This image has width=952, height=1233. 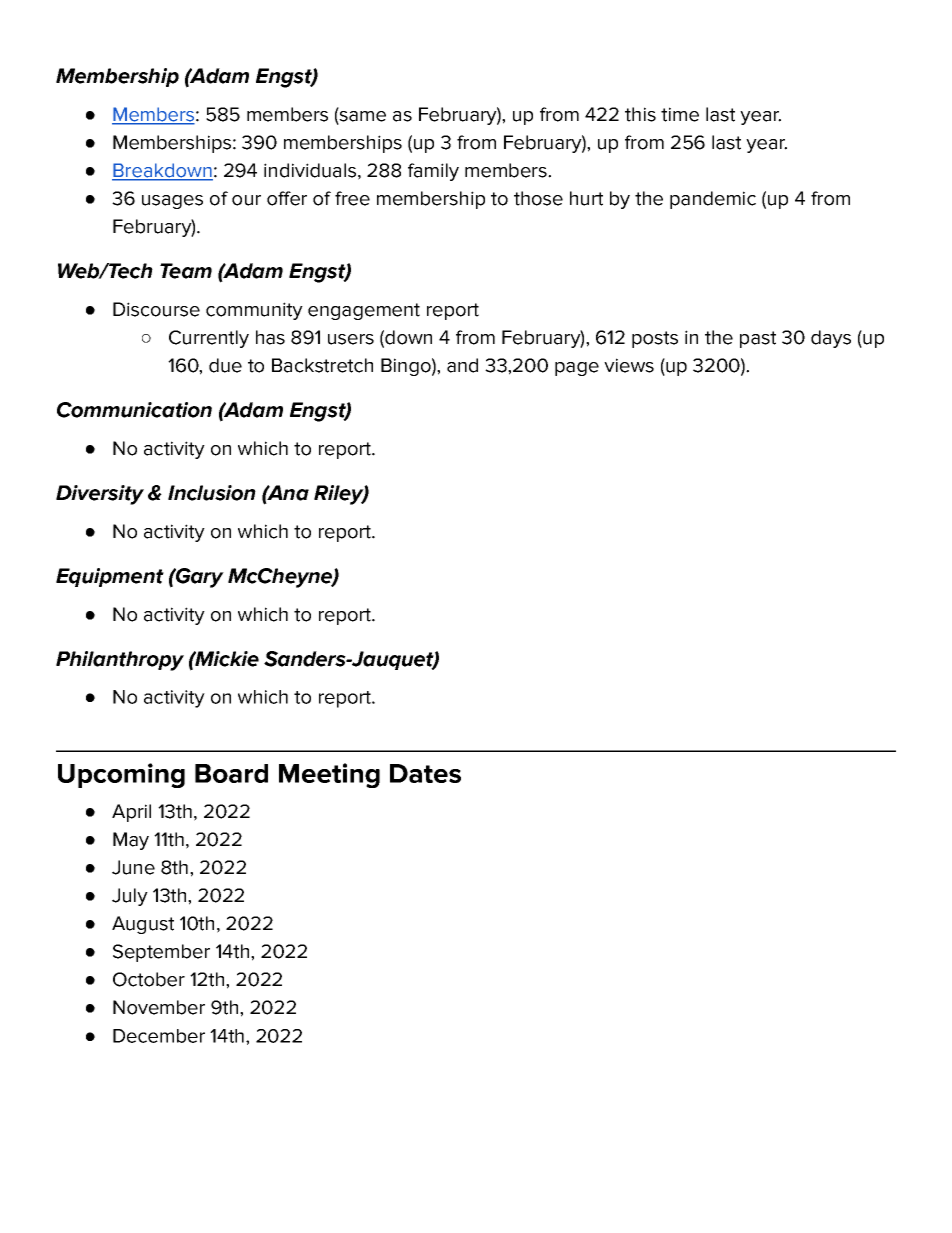 I want to click on Board, so click(x=231, y=773).
